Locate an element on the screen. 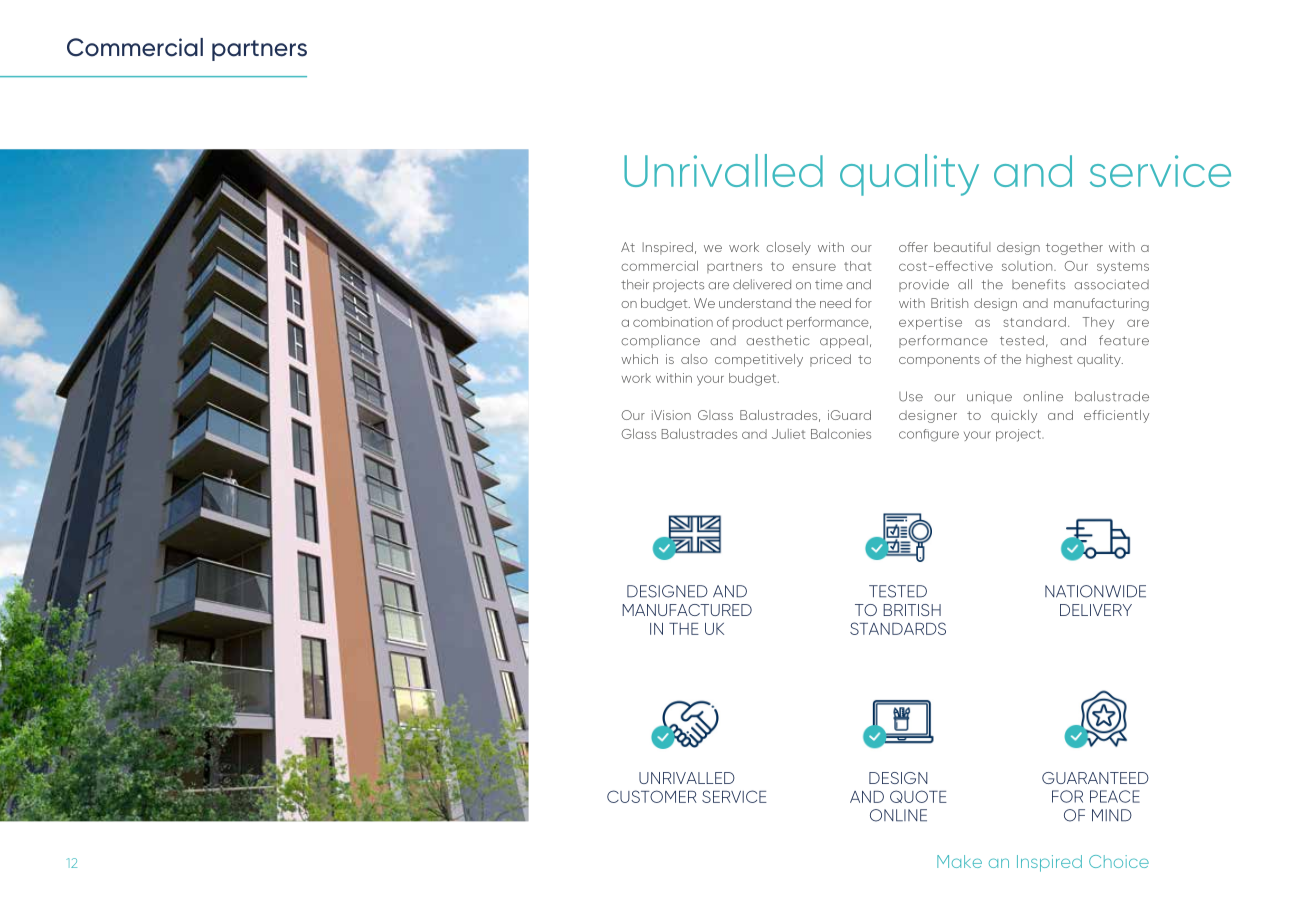 The image size is (1308, 924). that is located at coordinates (857, 266).
